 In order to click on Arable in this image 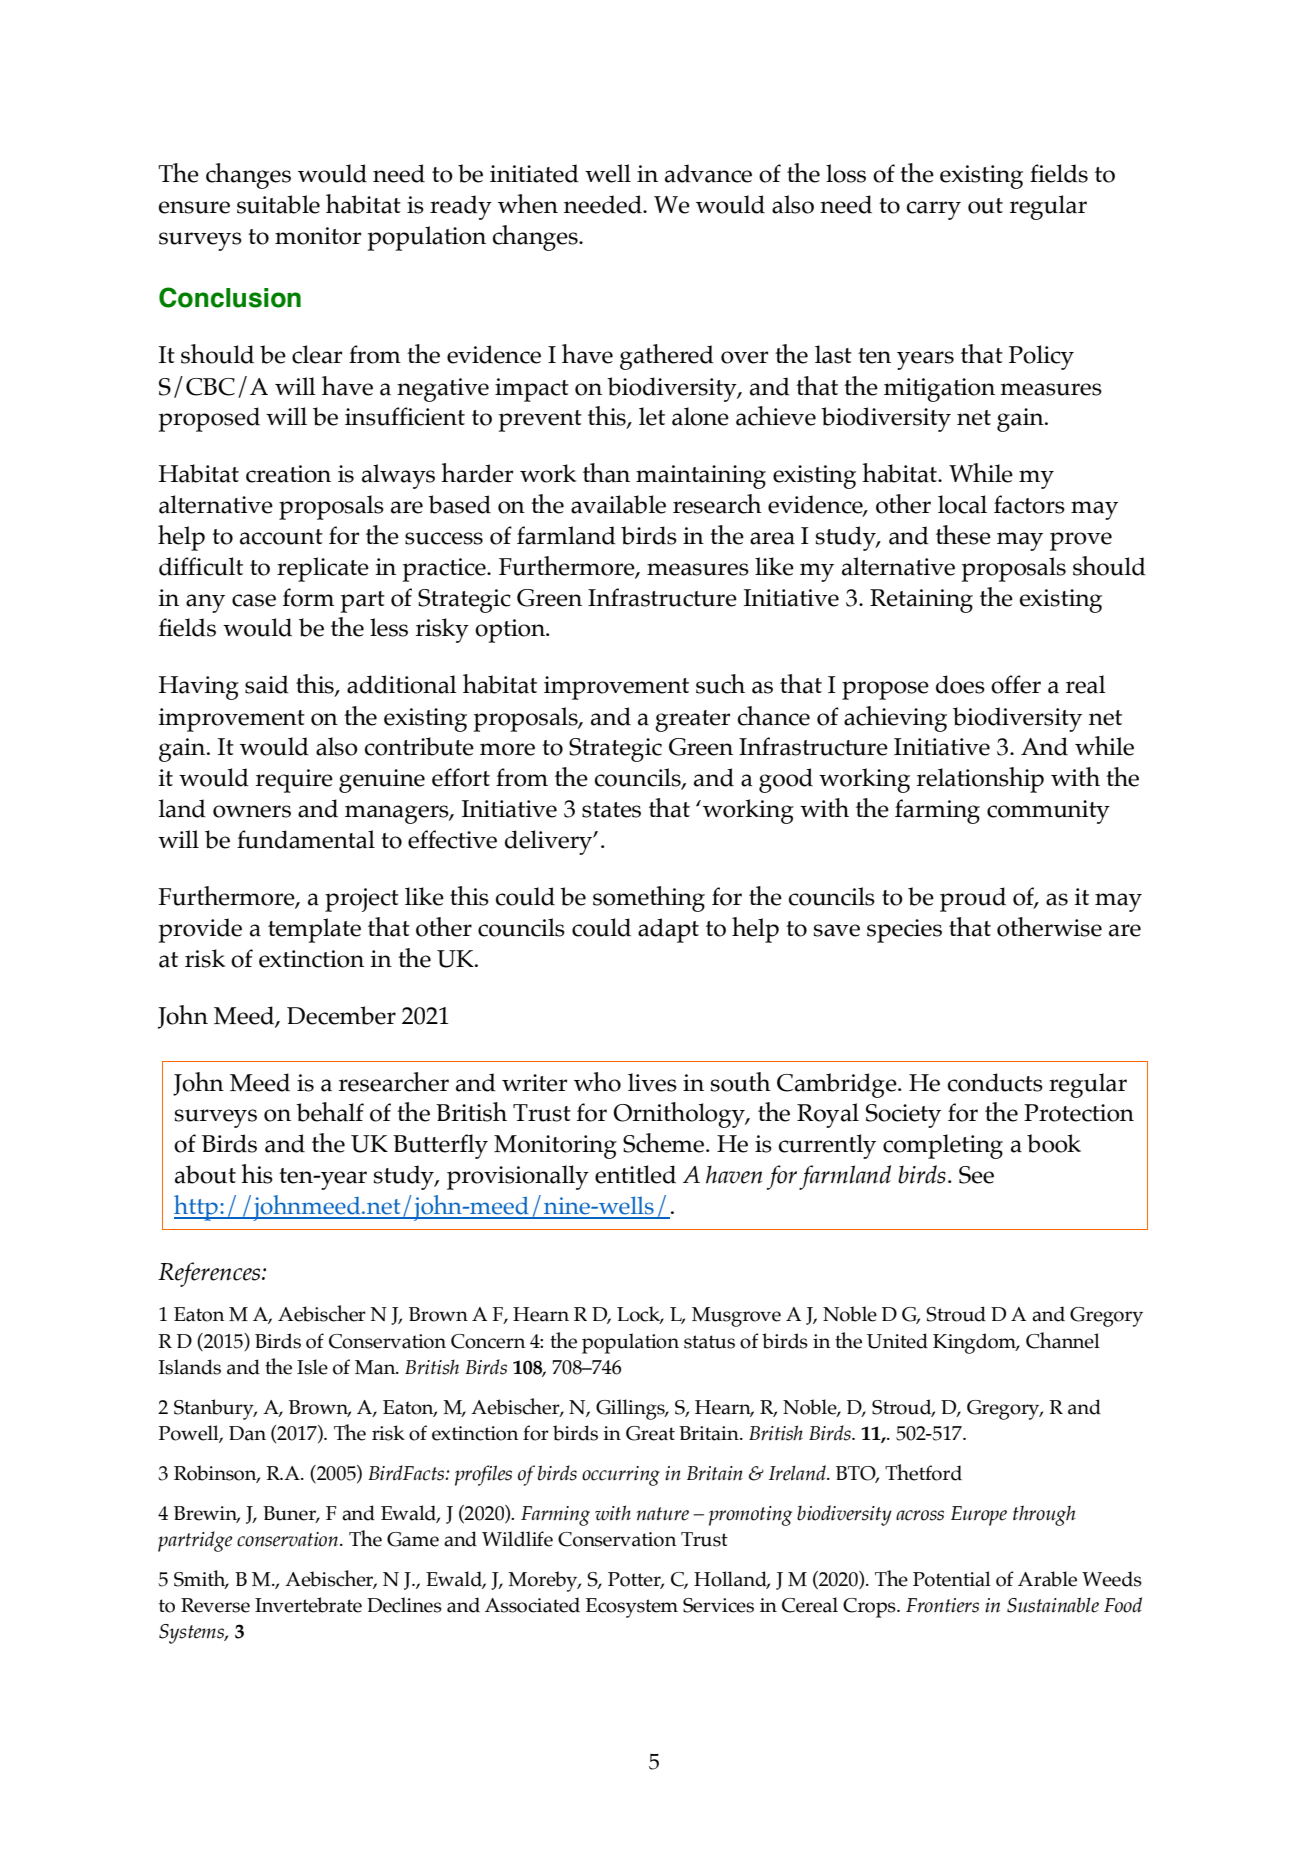, I will do `click(1047, 1579)`.
